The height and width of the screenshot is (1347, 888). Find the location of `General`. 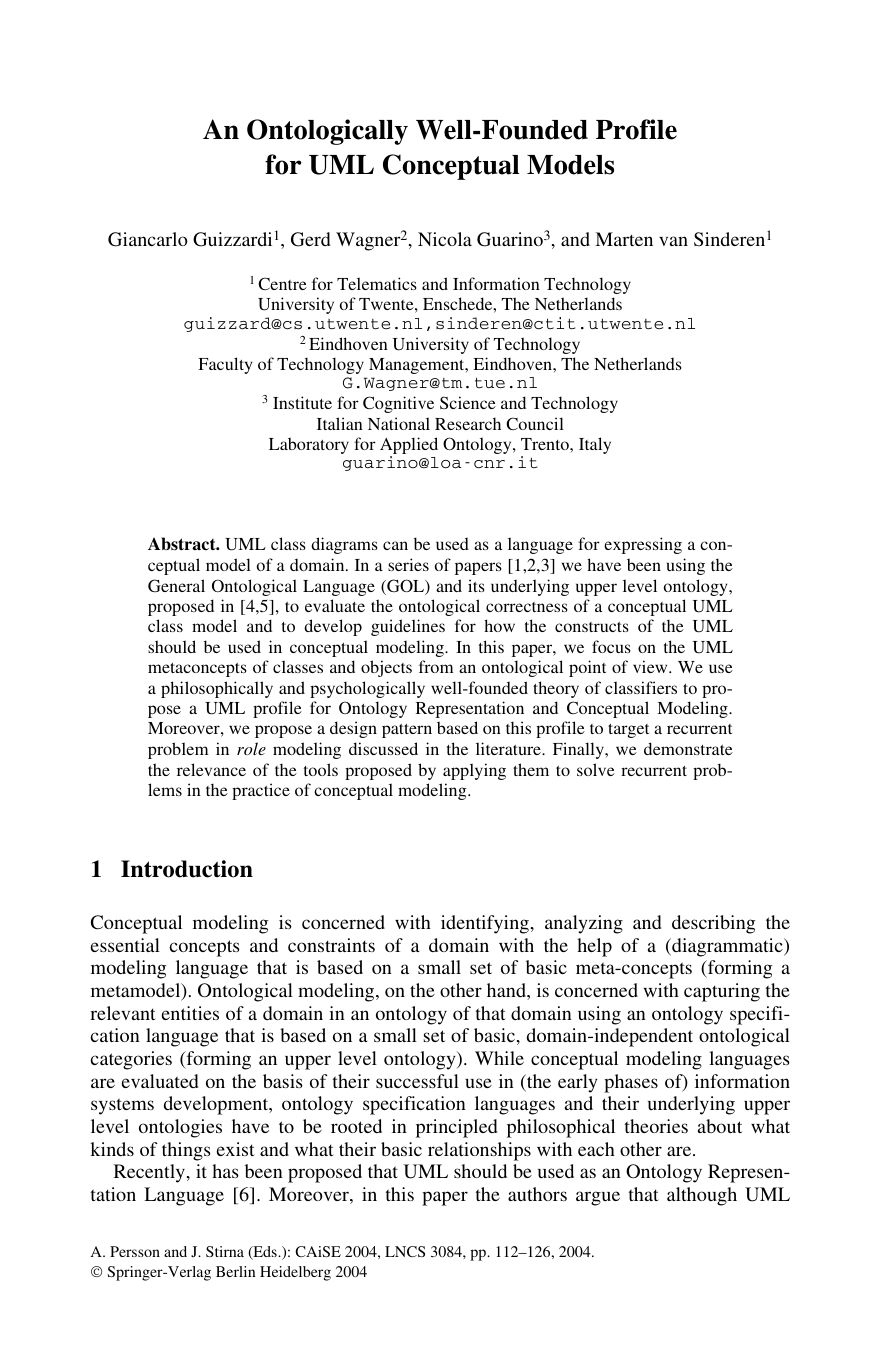

General is located at coordinates (176, 585).
